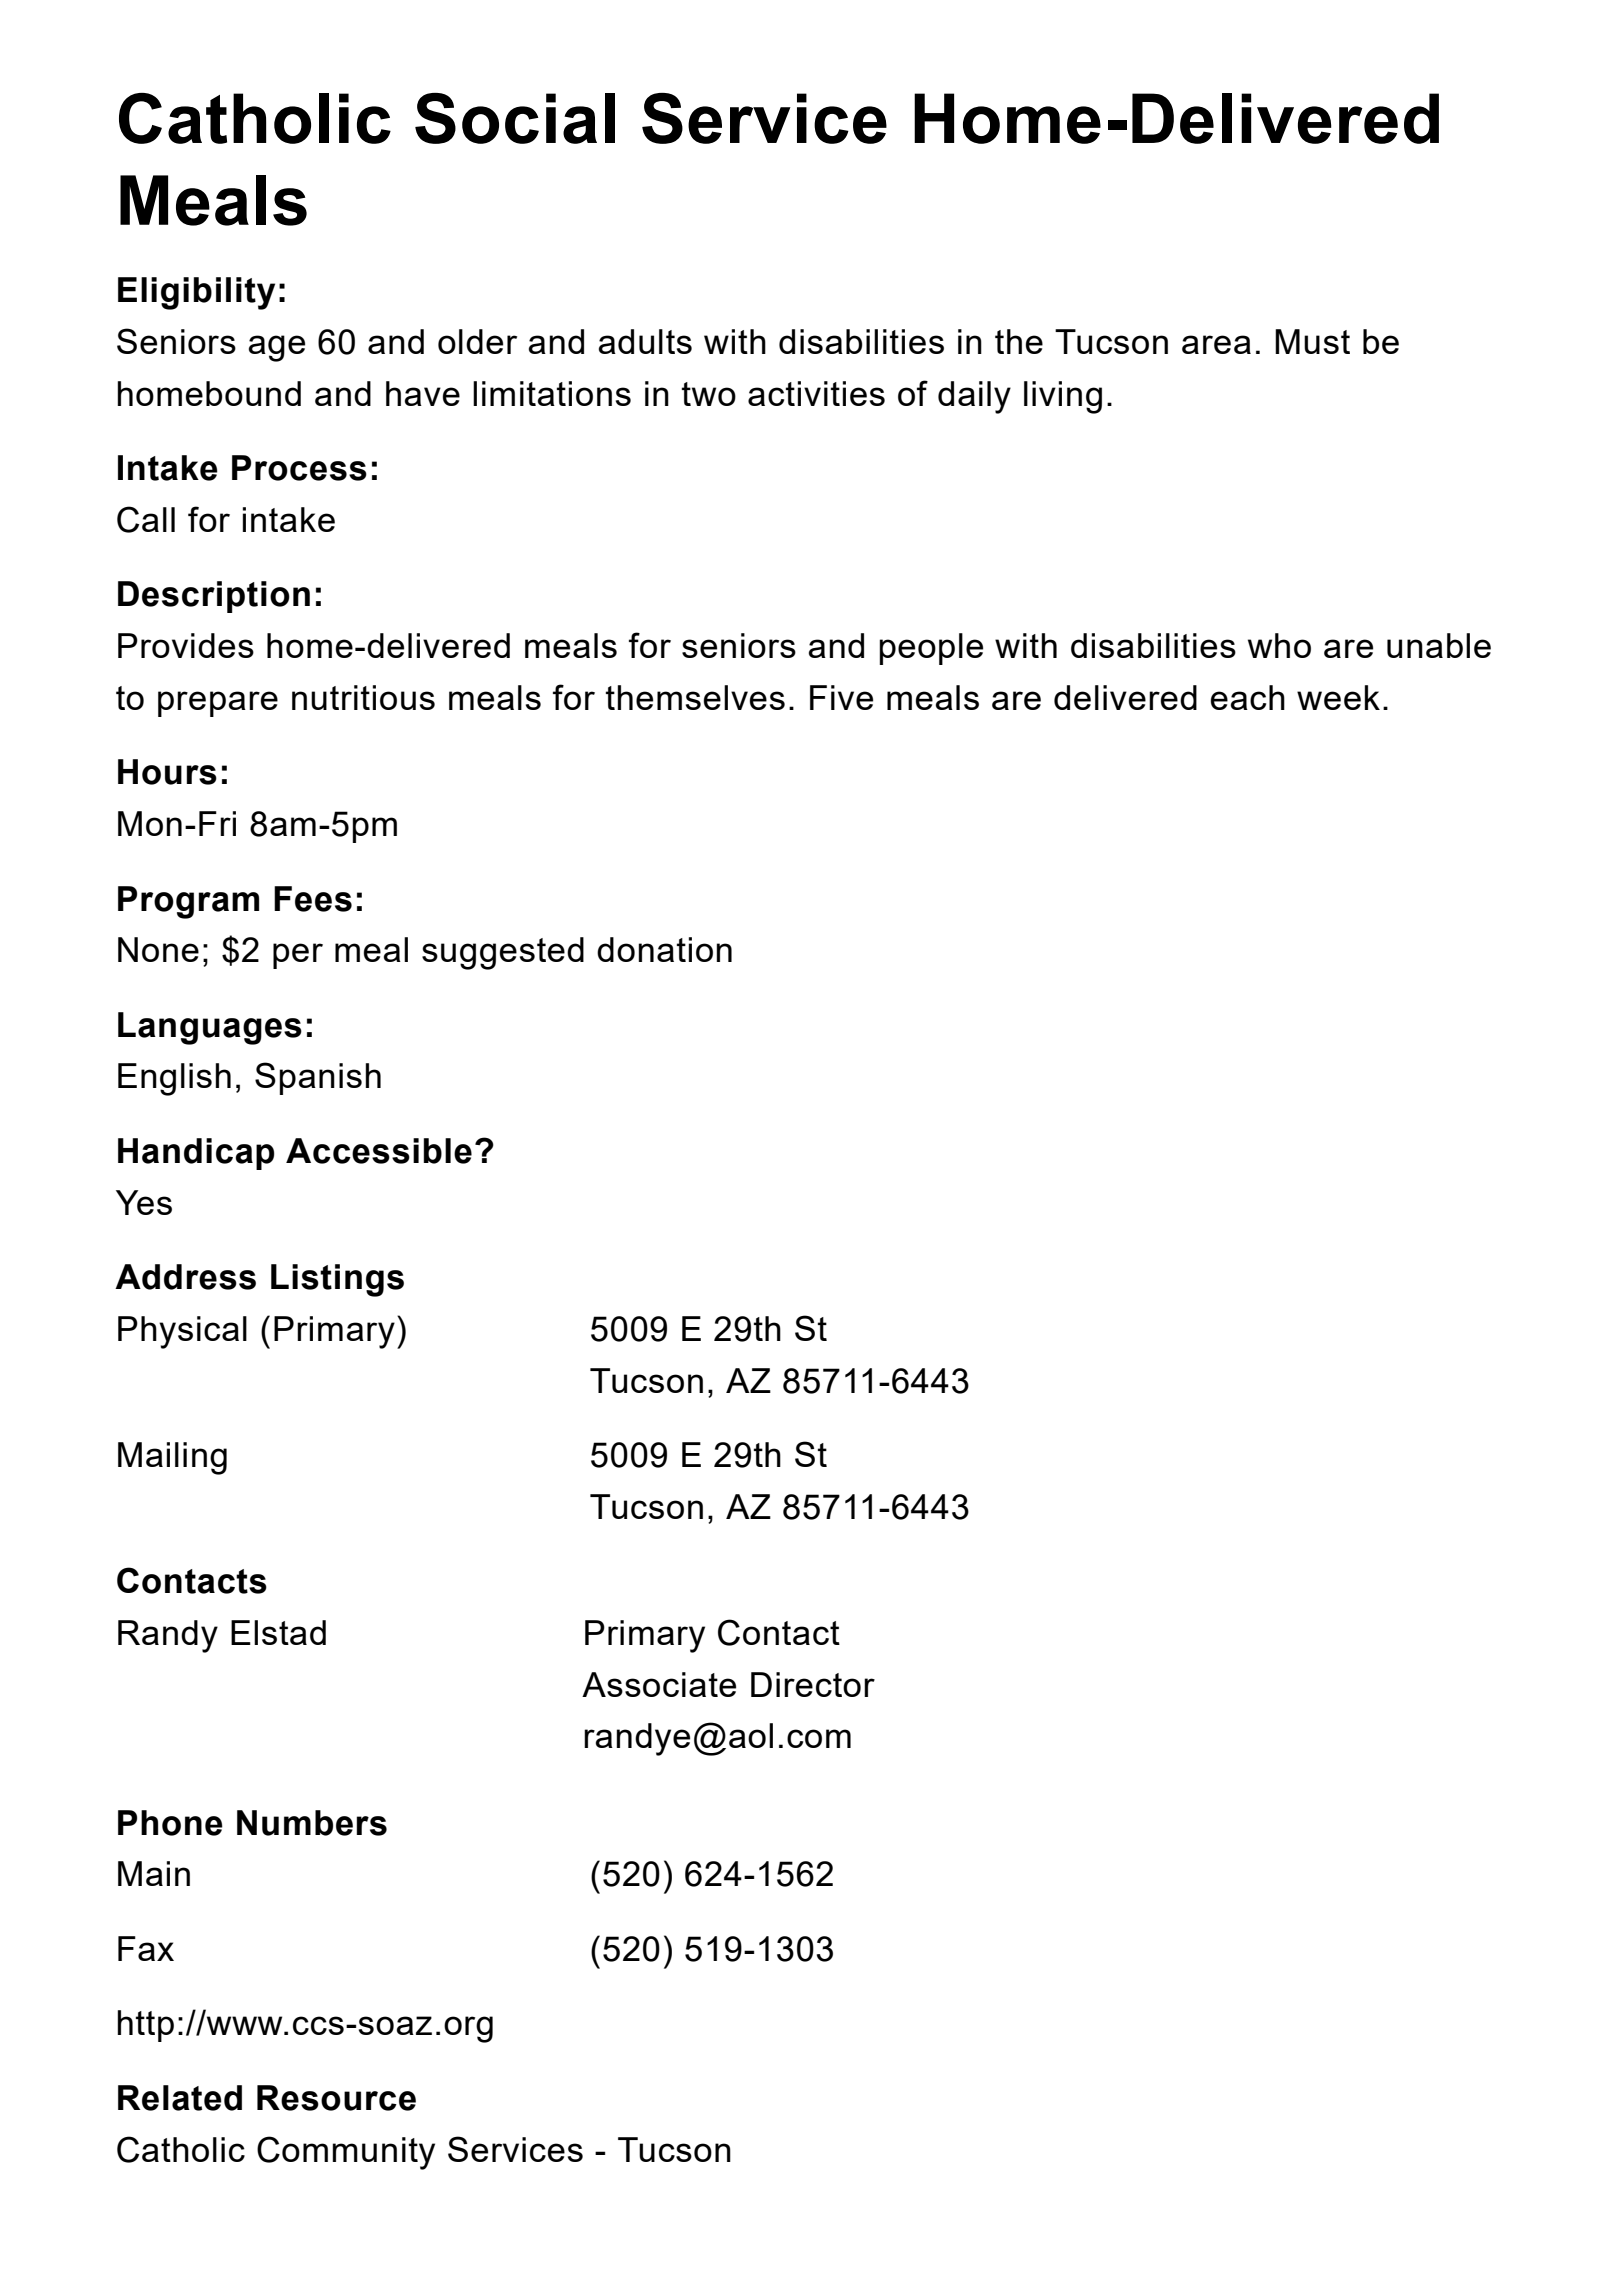 Image resolution: width=1611 pixels, height=2279 pixels. Describe the element at coordinates (813, 1684) in the screenshot. I see `Director` at that location.
